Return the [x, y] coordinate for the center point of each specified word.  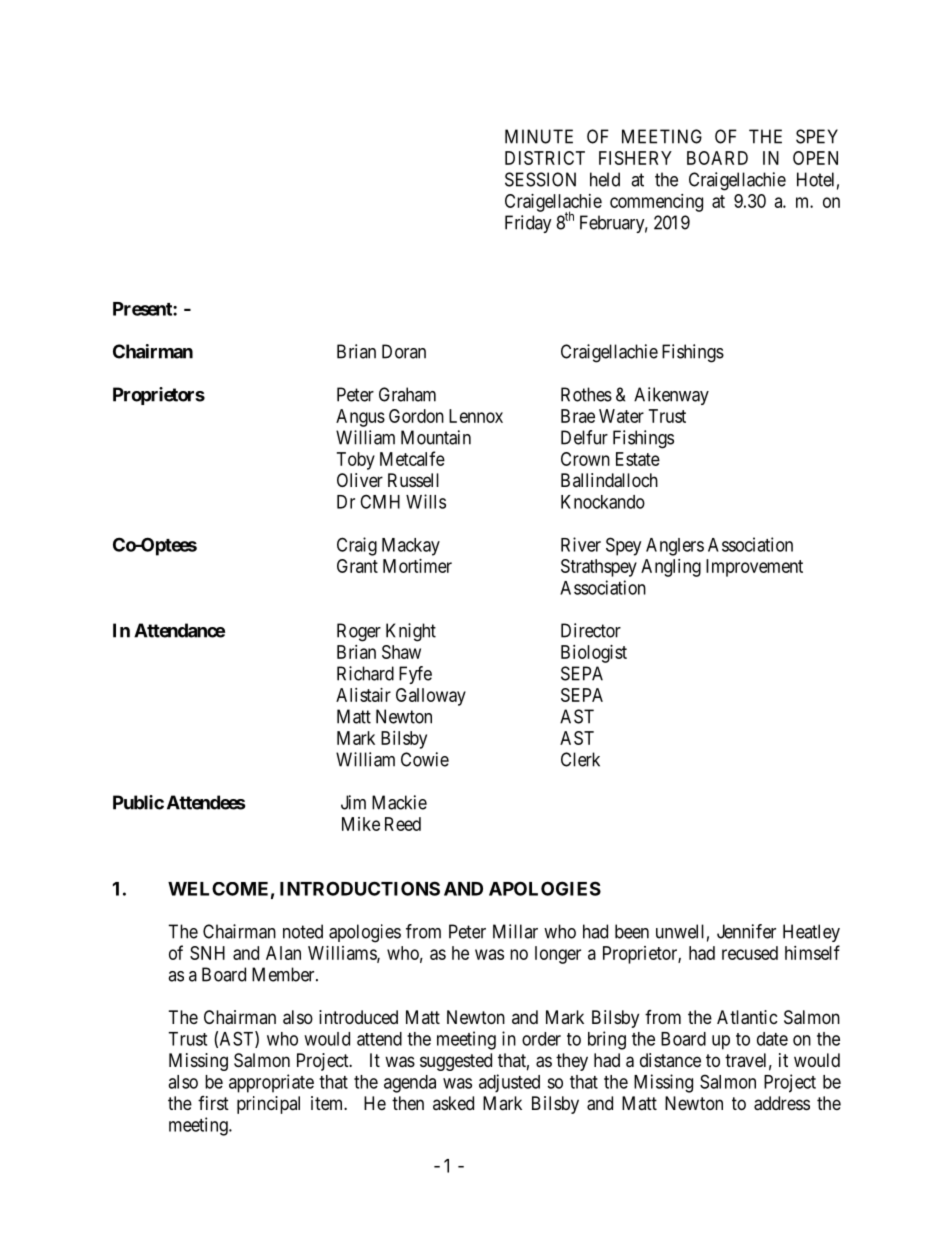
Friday [528, 224]
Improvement [754, 568]
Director [591, 630]
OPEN [815, 158]
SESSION [540, 179]
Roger [359, 632]
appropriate [271, 1083]
